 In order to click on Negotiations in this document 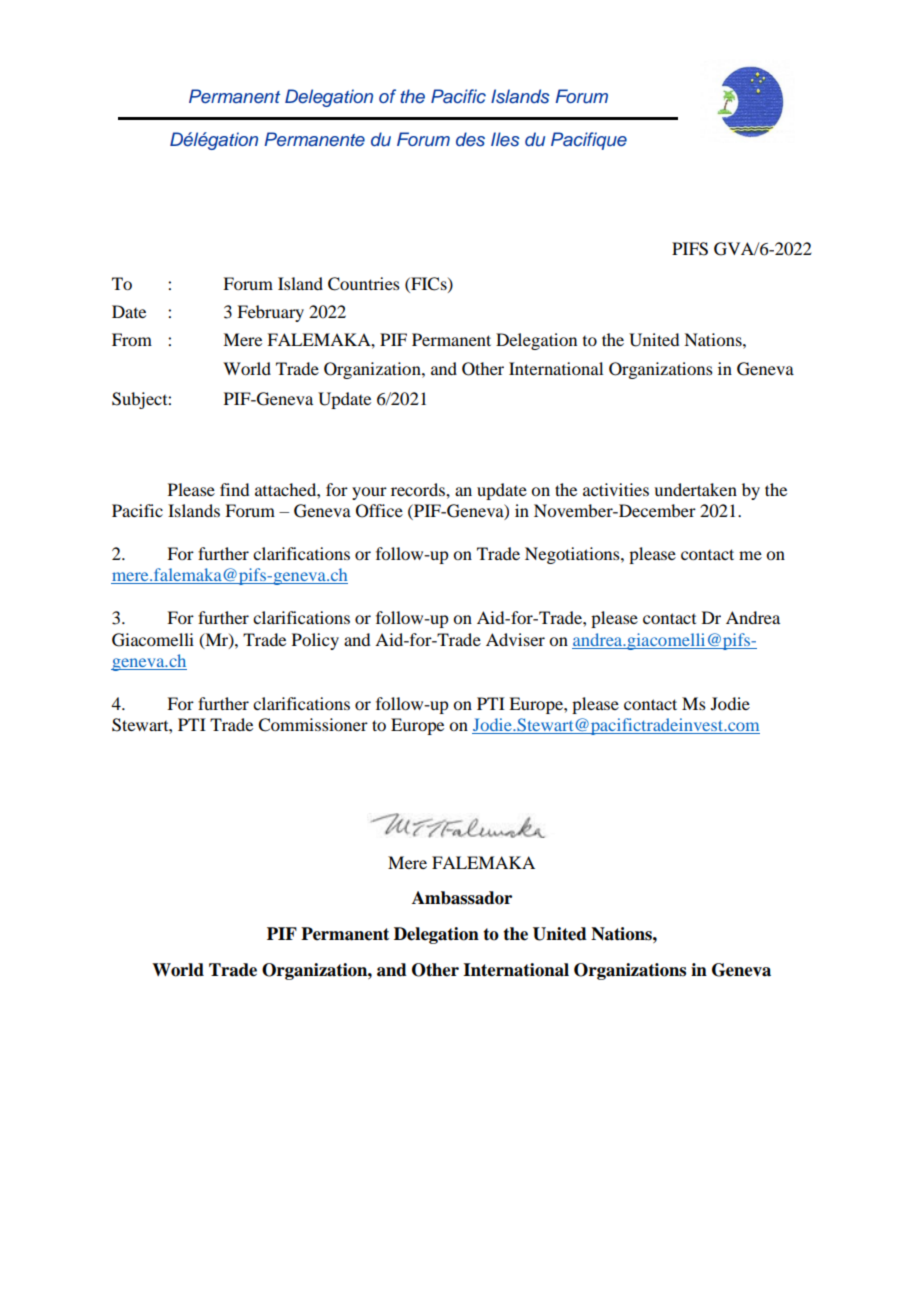, I will do `click(573, 555)`.
